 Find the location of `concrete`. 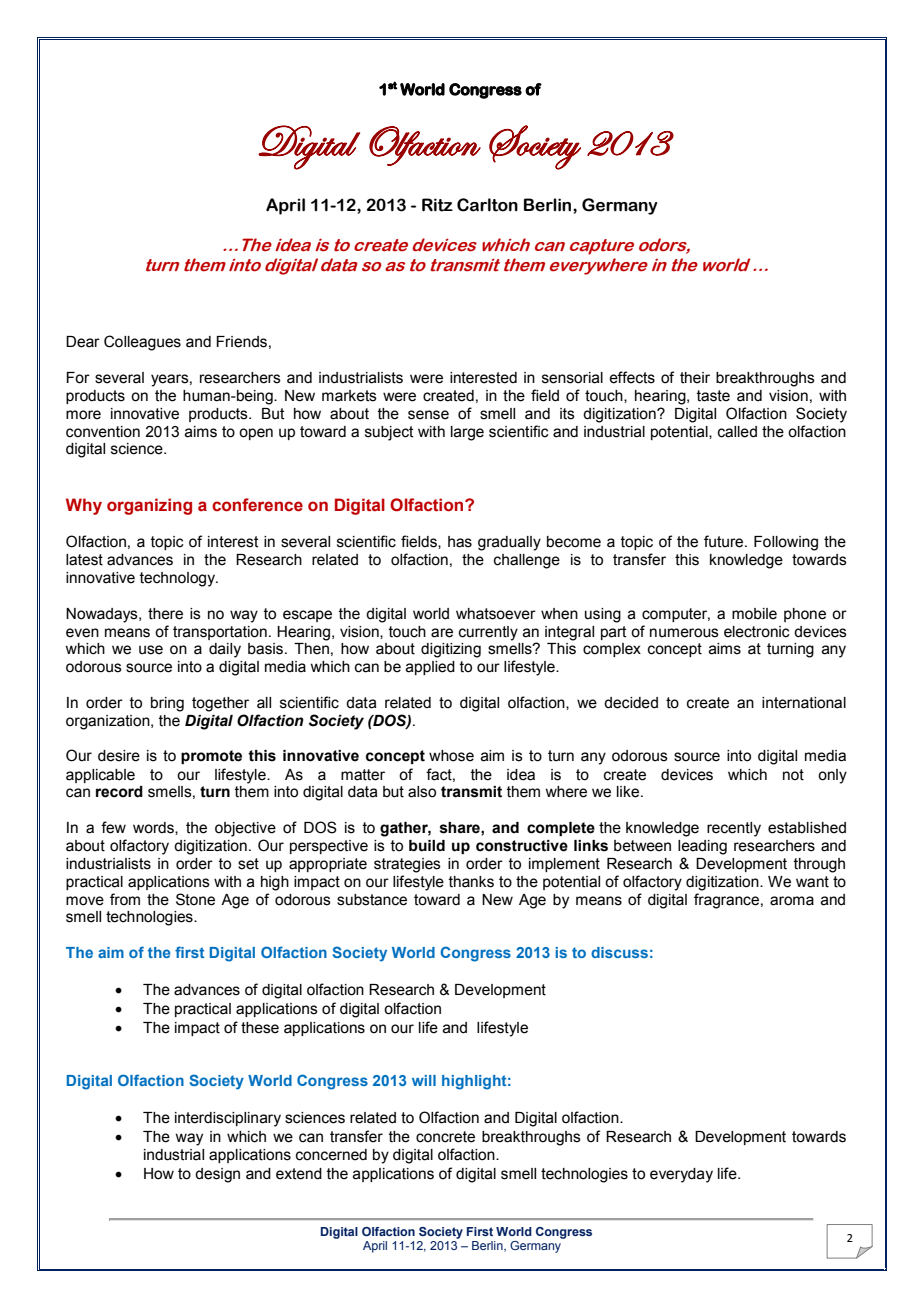

concrete is located at coordinates (445, 1137).
